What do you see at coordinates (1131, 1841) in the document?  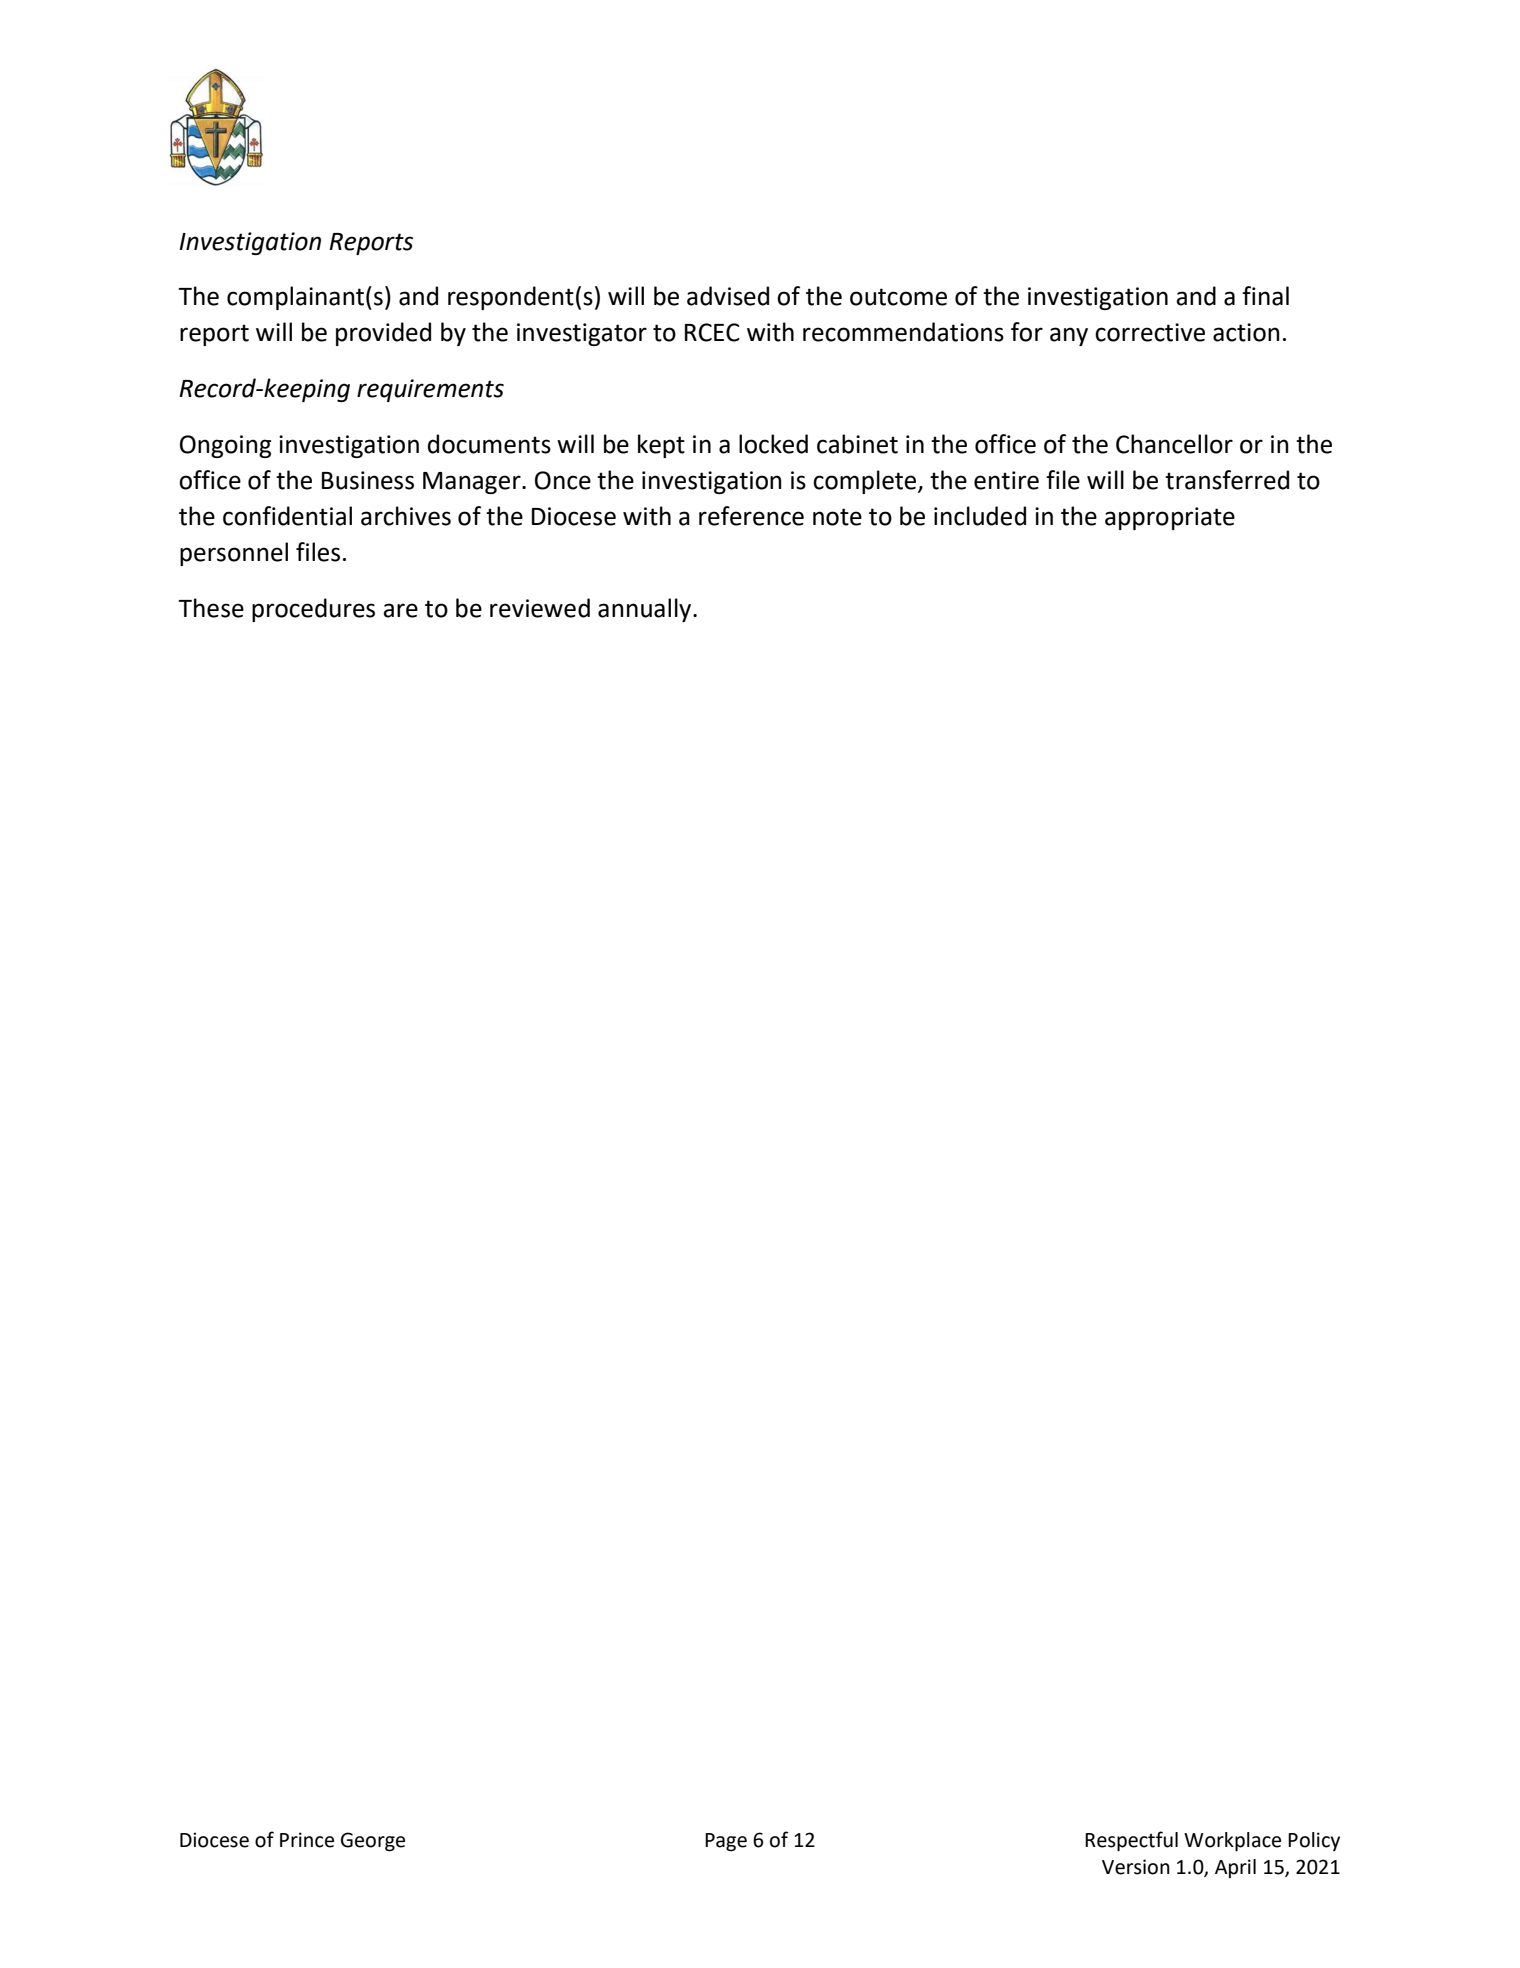 I see `Respectful` at bounding box center [1131, 1841].
